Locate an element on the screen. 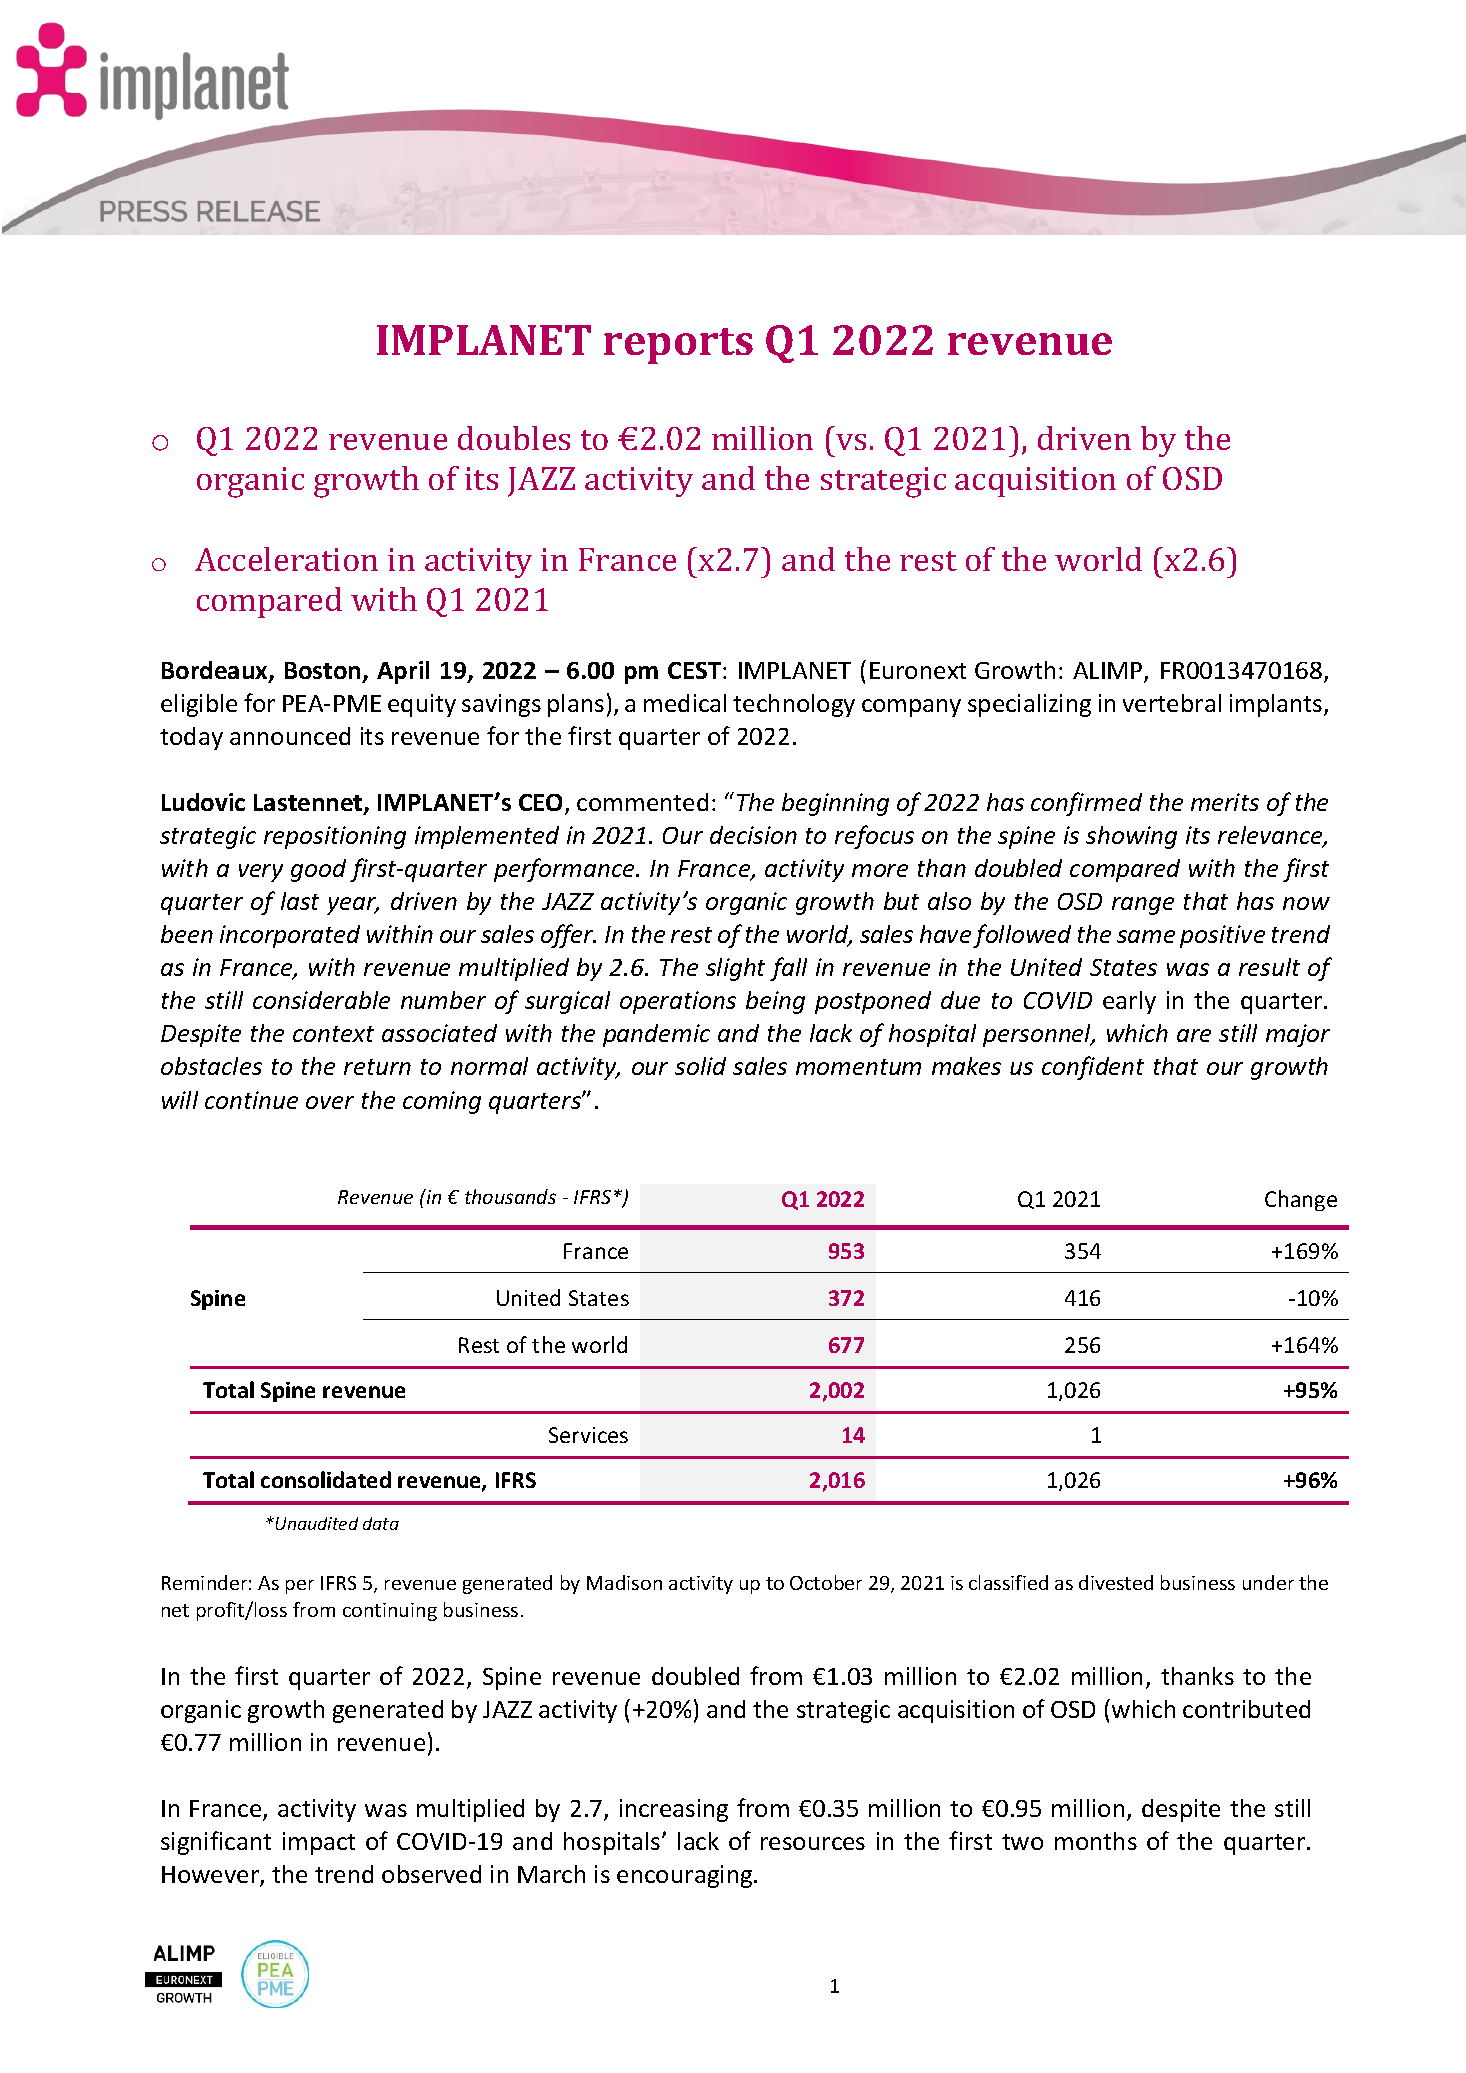 The image size is (1466, 2073). resources is located at coordinates (813, 1843).
